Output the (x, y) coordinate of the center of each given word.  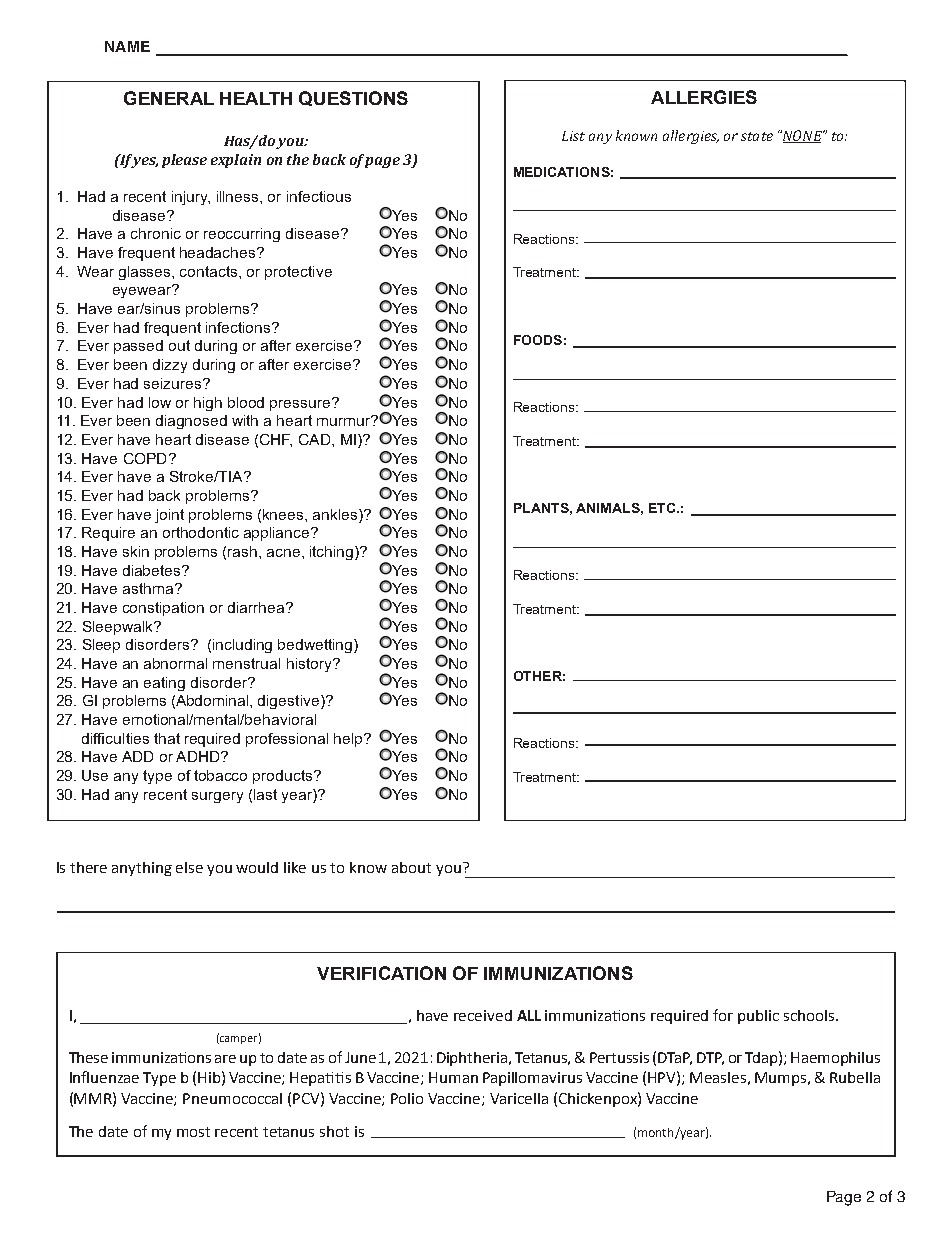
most (193, 1132)
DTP (710, 1058)
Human (453, 1077)
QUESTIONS (353, 98)
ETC (662, 508)
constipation (163, 609)
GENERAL (169, 98)
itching (333, 553)
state (757, 136)
